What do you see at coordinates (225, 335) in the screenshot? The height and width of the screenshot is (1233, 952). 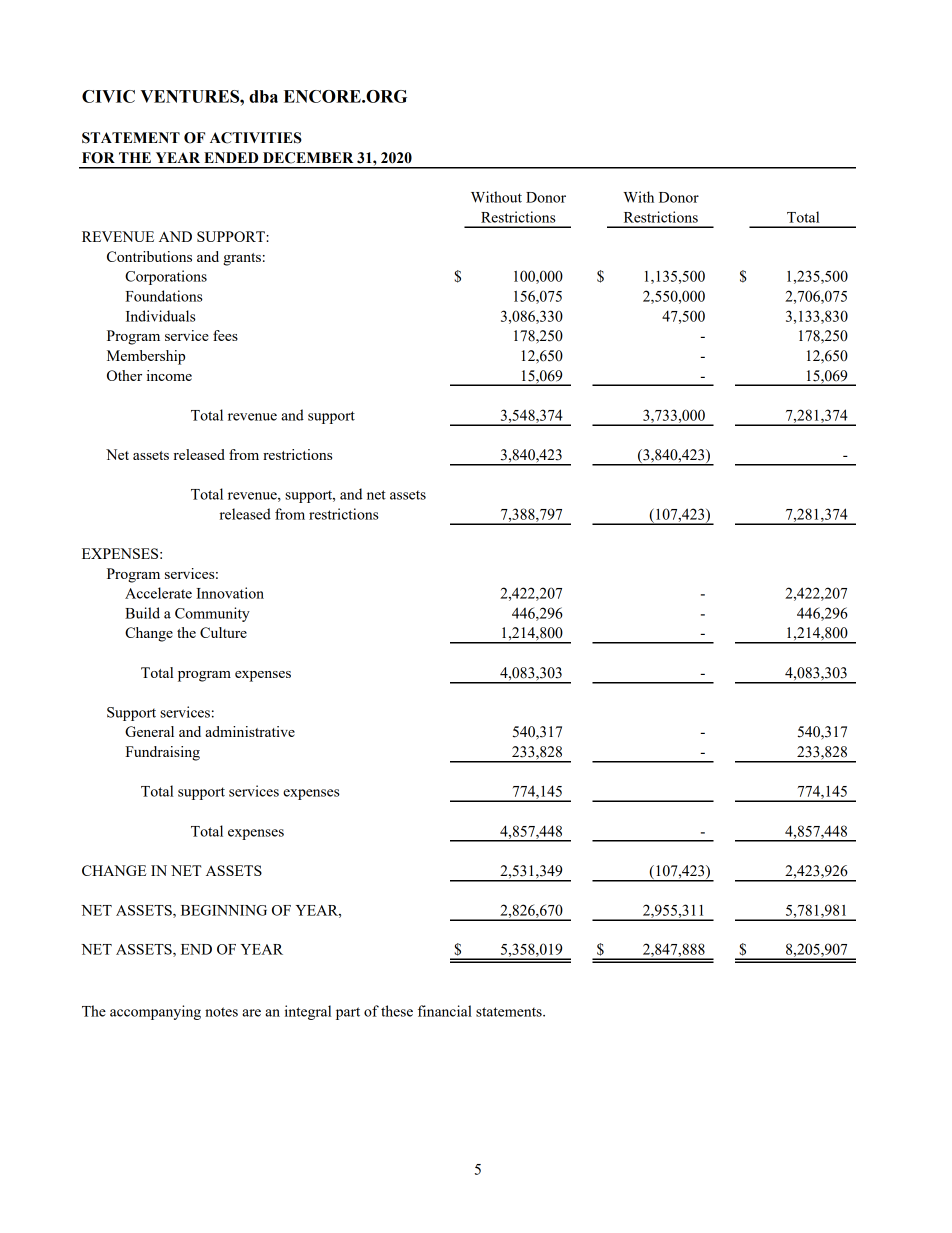 I see `fees` at bounding box center [225, 335].
